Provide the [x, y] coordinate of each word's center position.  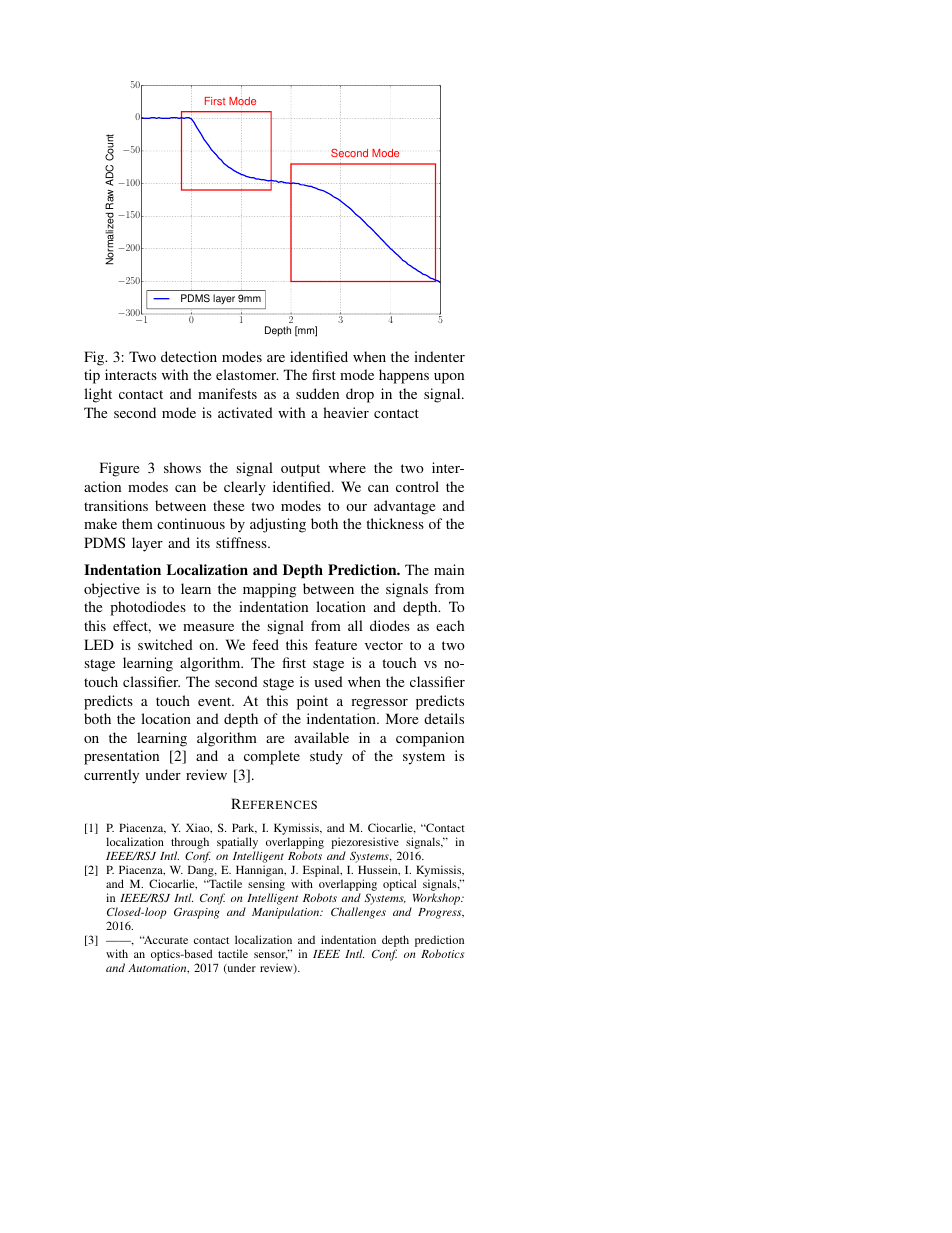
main [449, 569]
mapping [269, 590]
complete [272, 757]
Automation [158, 968]
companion [430, 739]
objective [112, 590]
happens [404, 376]
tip [92, 376]
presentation [121, 757]
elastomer [247, 374]
